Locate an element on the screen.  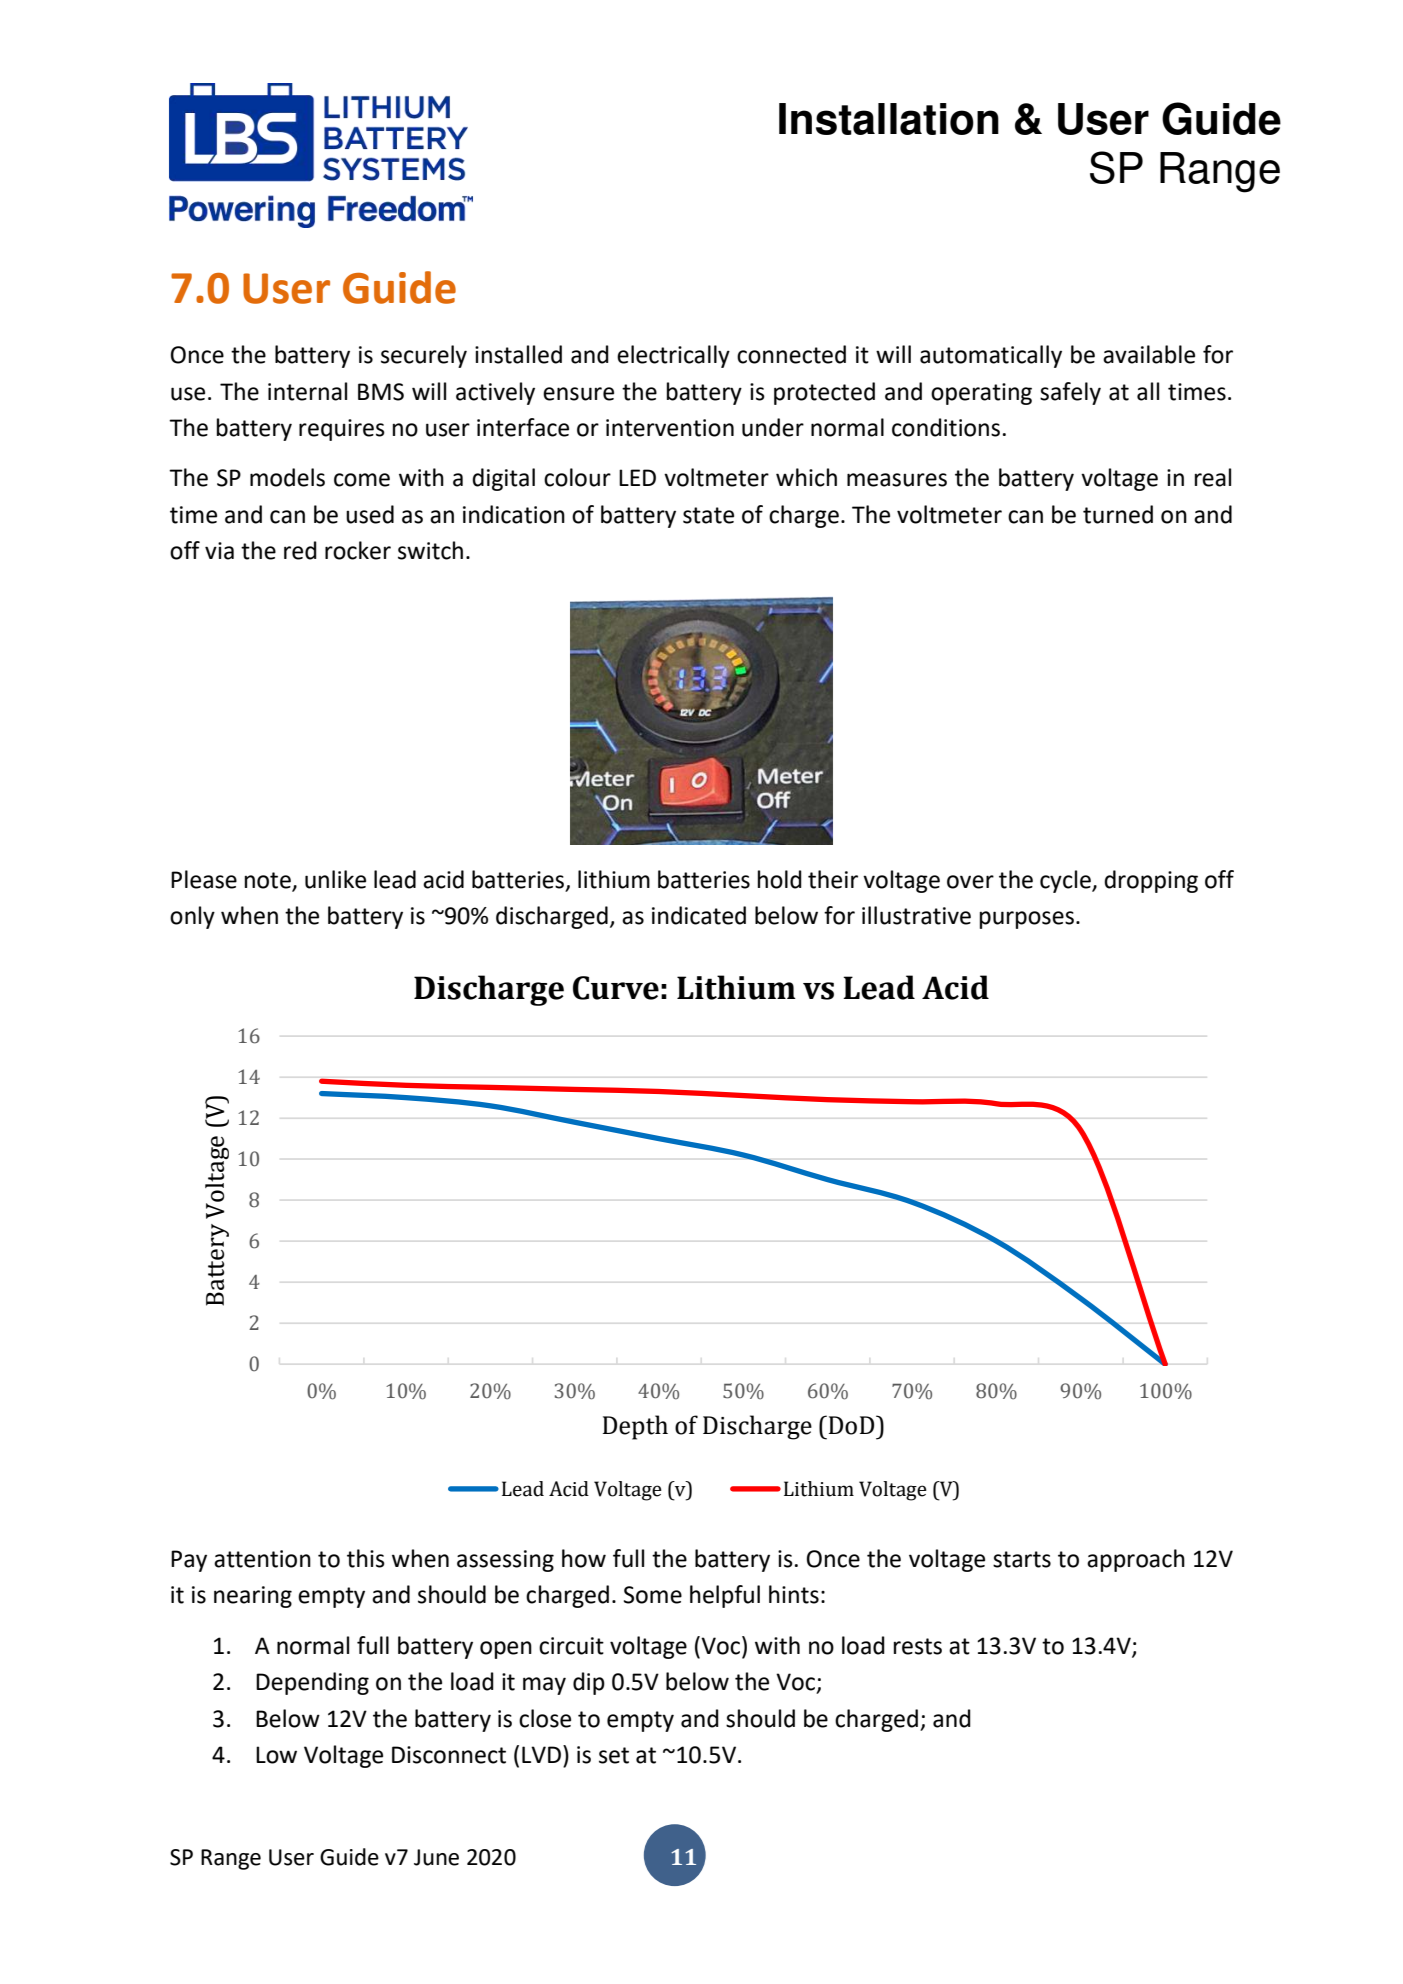
securely is located at coordinates (424, 356).
